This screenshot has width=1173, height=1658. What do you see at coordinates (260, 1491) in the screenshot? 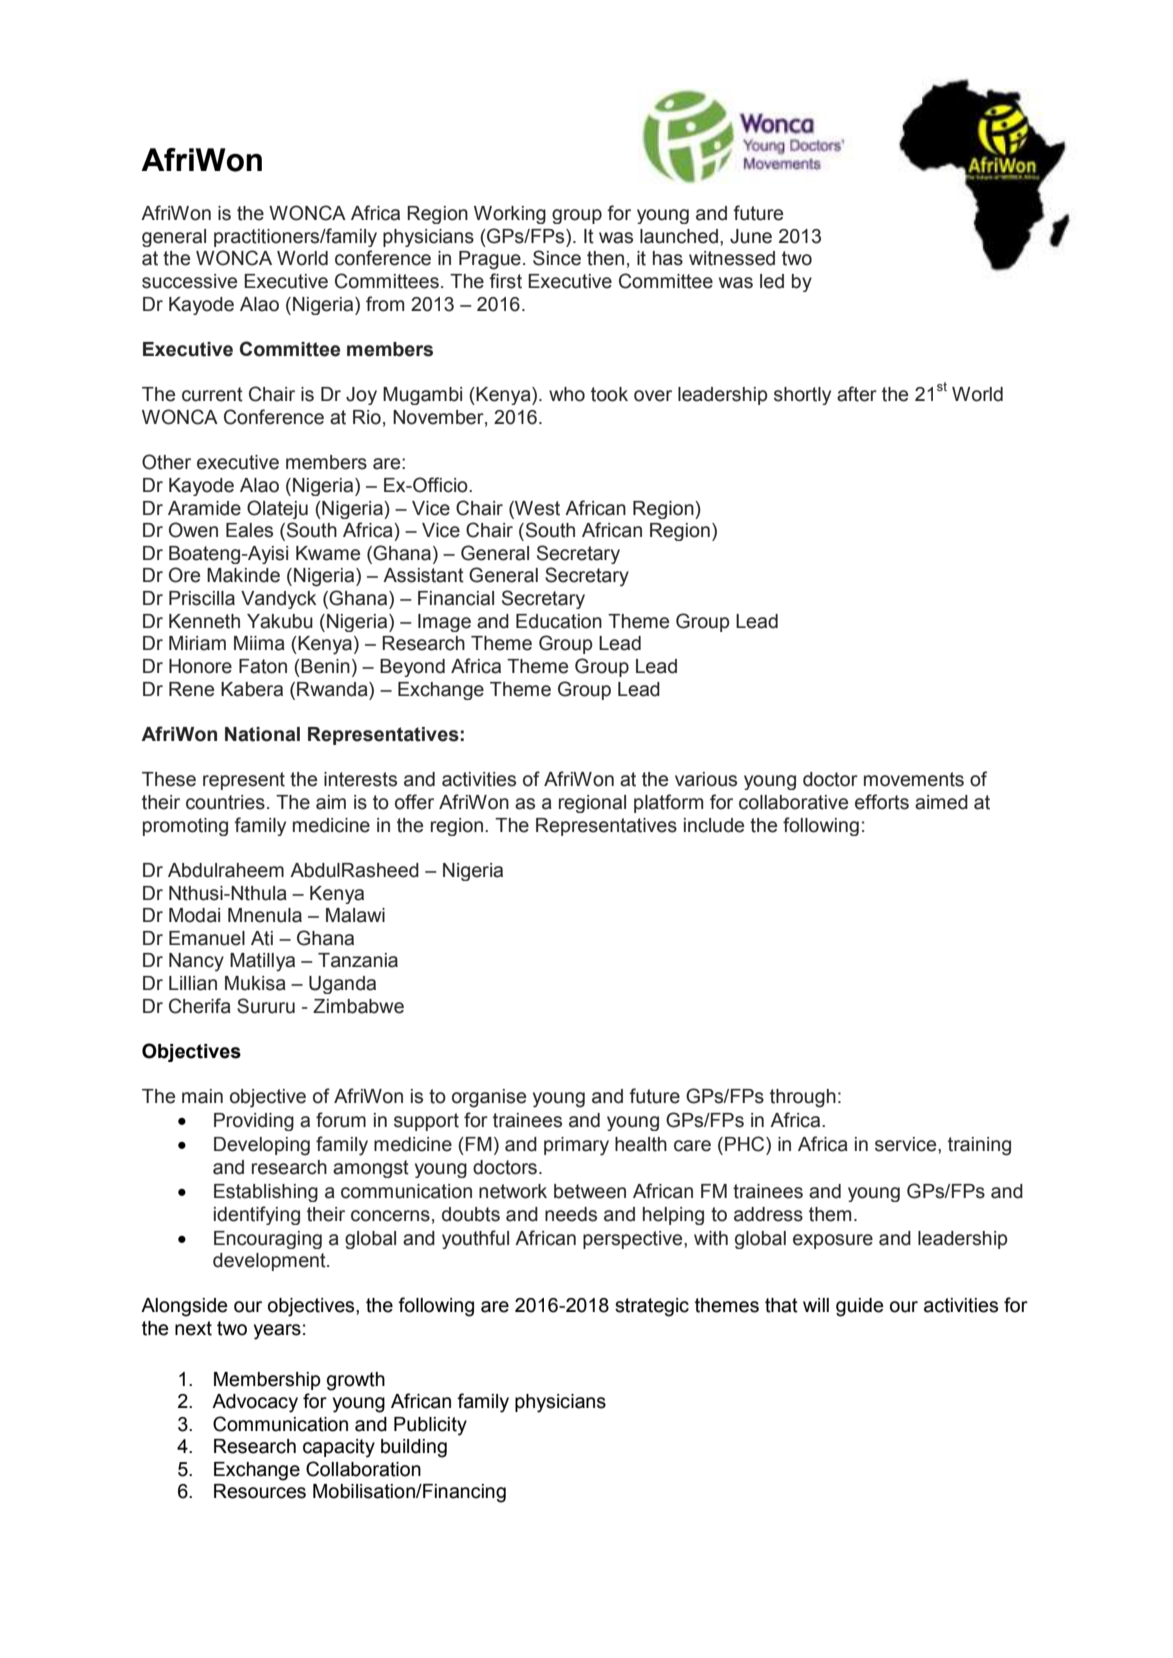
I see `Resources` at bounding box center [260, 1491].
